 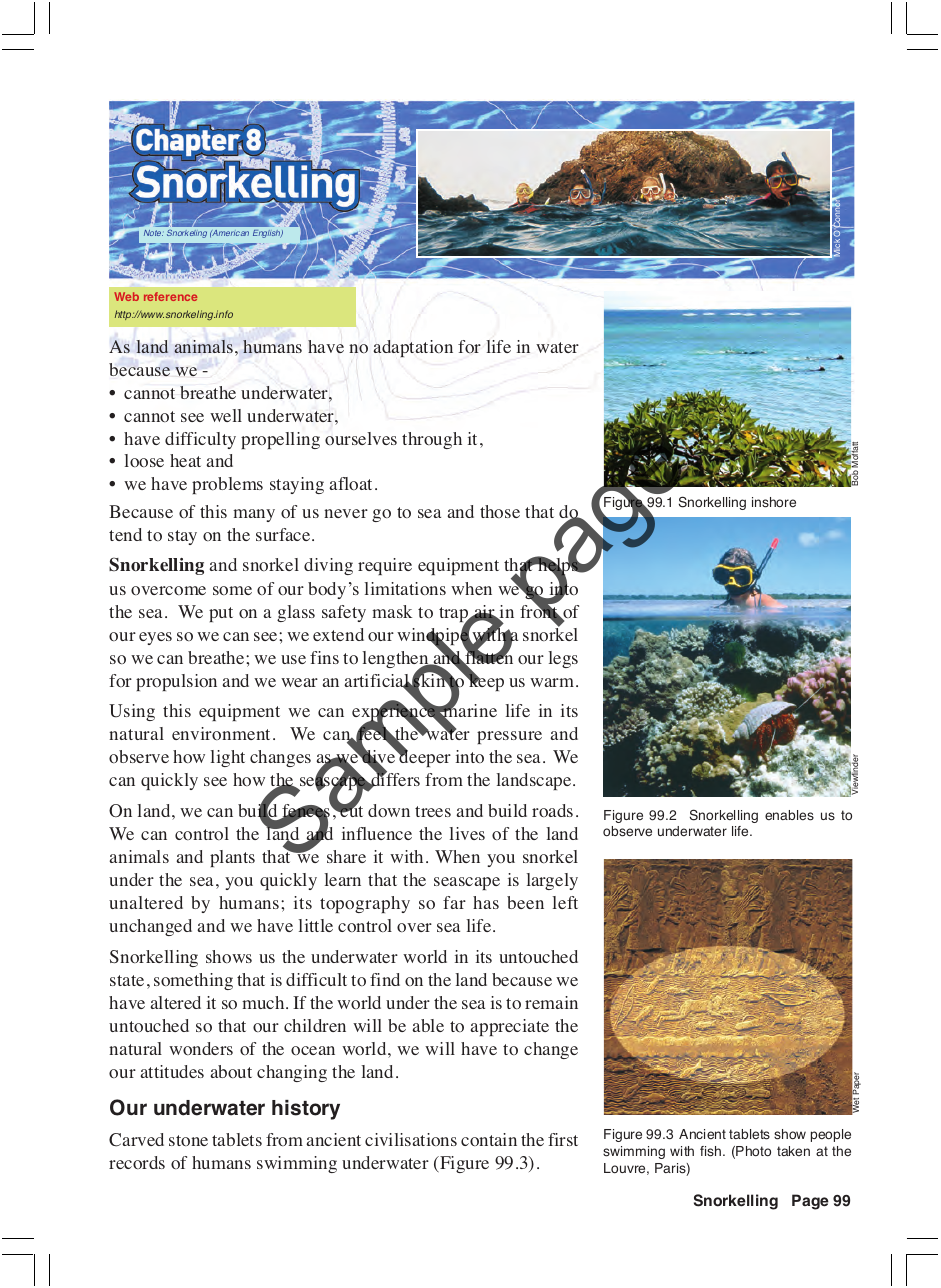 I want to click on adaptation, so click(x=413, y=348).
